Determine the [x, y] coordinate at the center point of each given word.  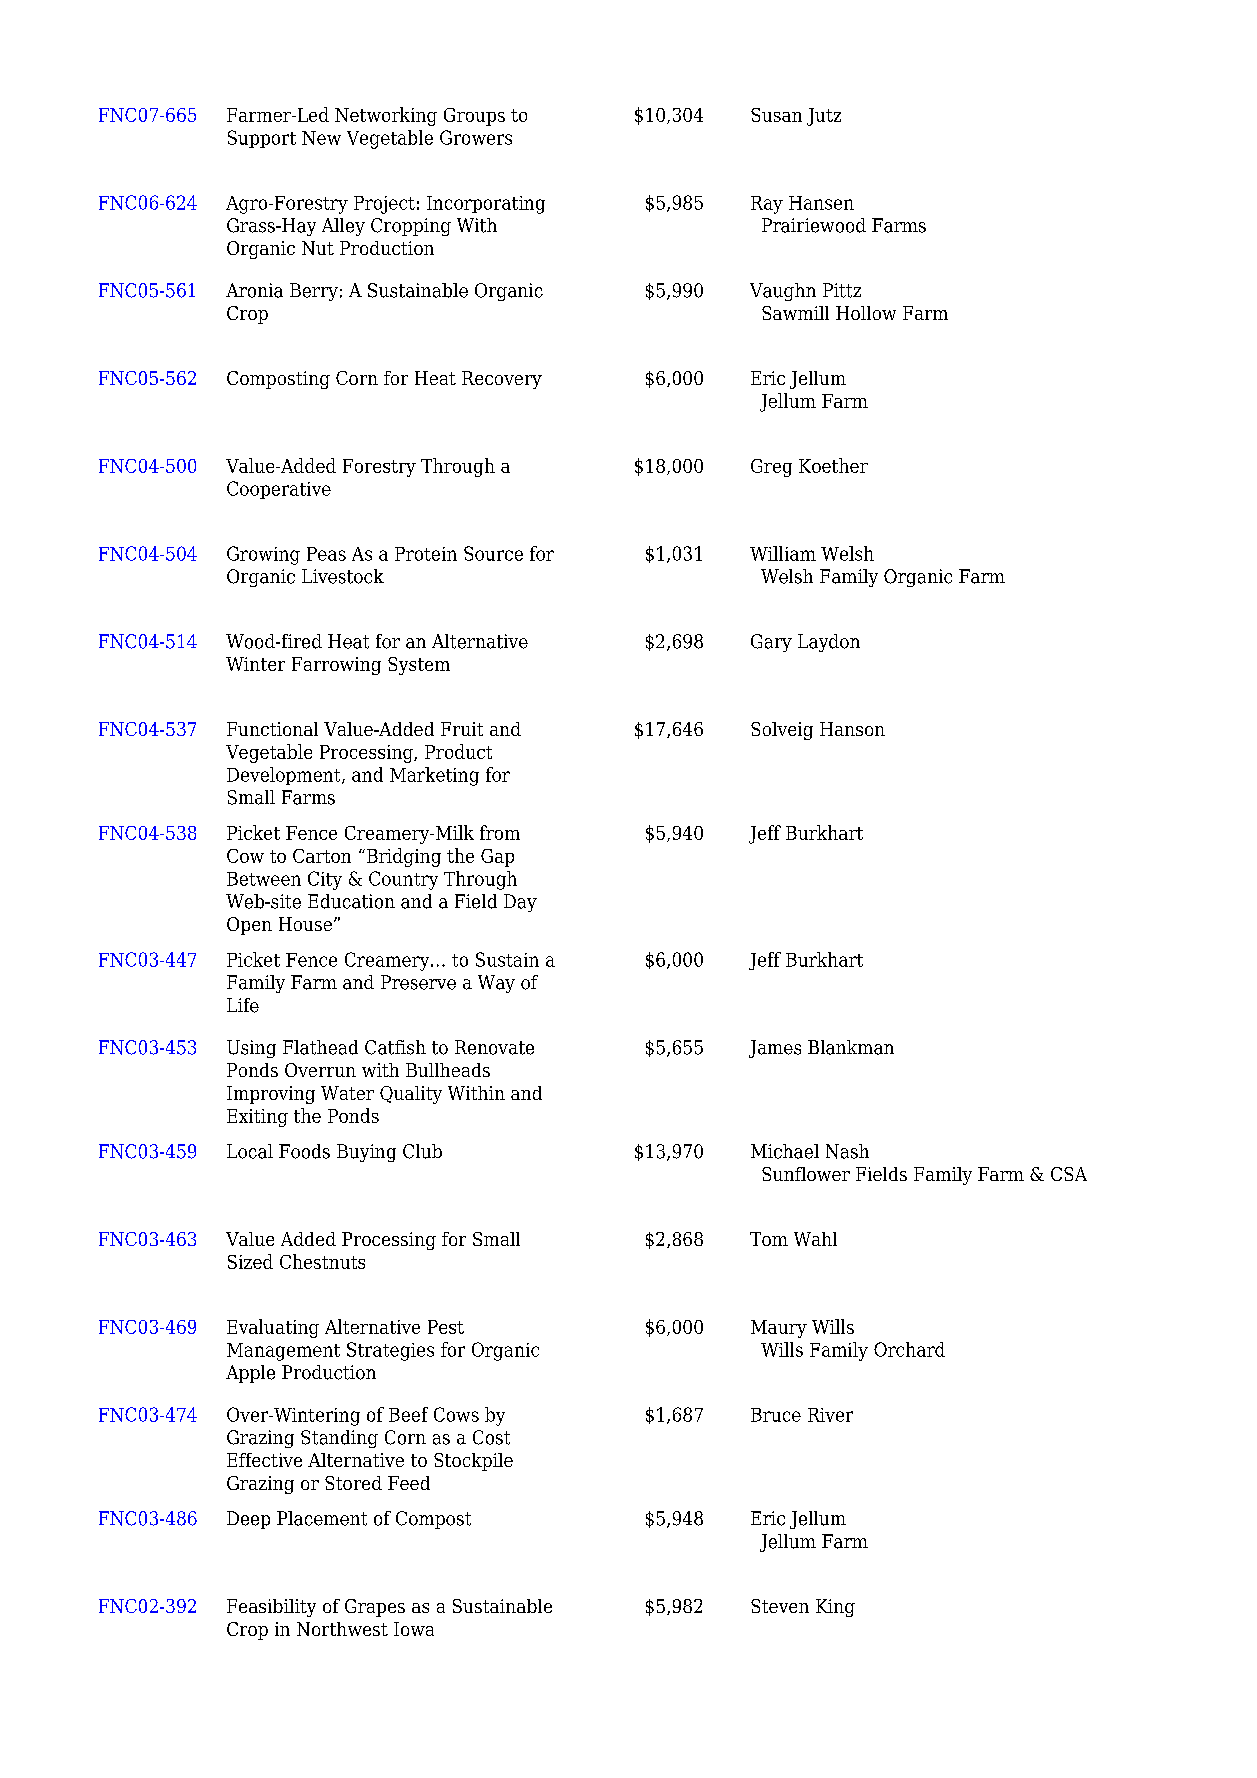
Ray [767, 205]
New [321, 138]
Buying [366, 1153]
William [783, 553]
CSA [1069, 1174]
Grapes [375, 1608]
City [325, 880]
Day [520, 903]
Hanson [852, 729]
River [830, 1415]
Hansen [821, 203]
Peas [326, 554]
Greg [771, 468]
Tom [769, 1239]
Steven [780, 1606]
